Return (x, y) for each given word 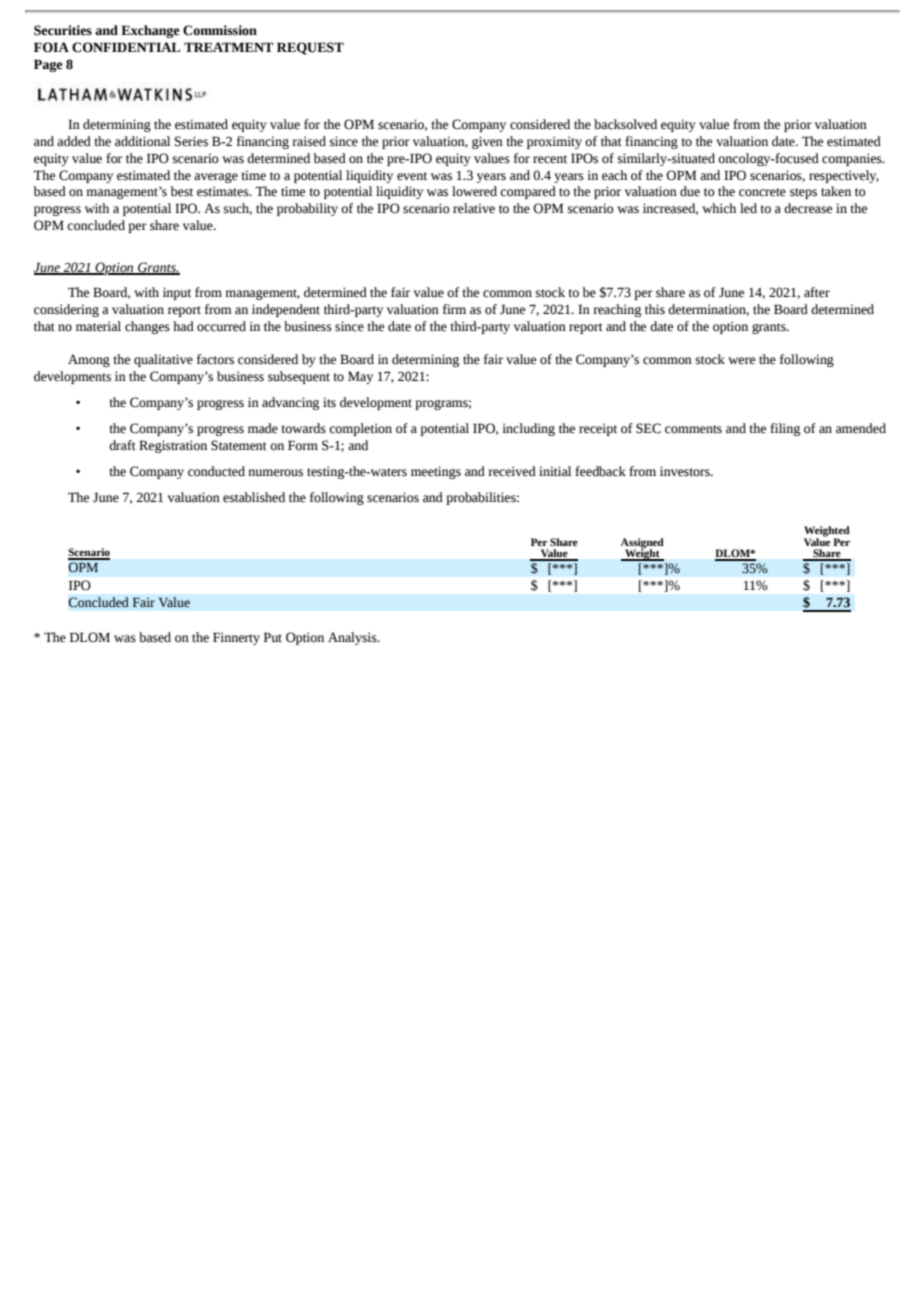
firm (454, 309)
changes (147, 327)
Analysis (353, 638)
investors (686, 471)
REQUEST (310, 48)
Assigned (642, 544)
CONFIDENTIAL (126, 47)
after (817, 292)
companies (853, 159)
